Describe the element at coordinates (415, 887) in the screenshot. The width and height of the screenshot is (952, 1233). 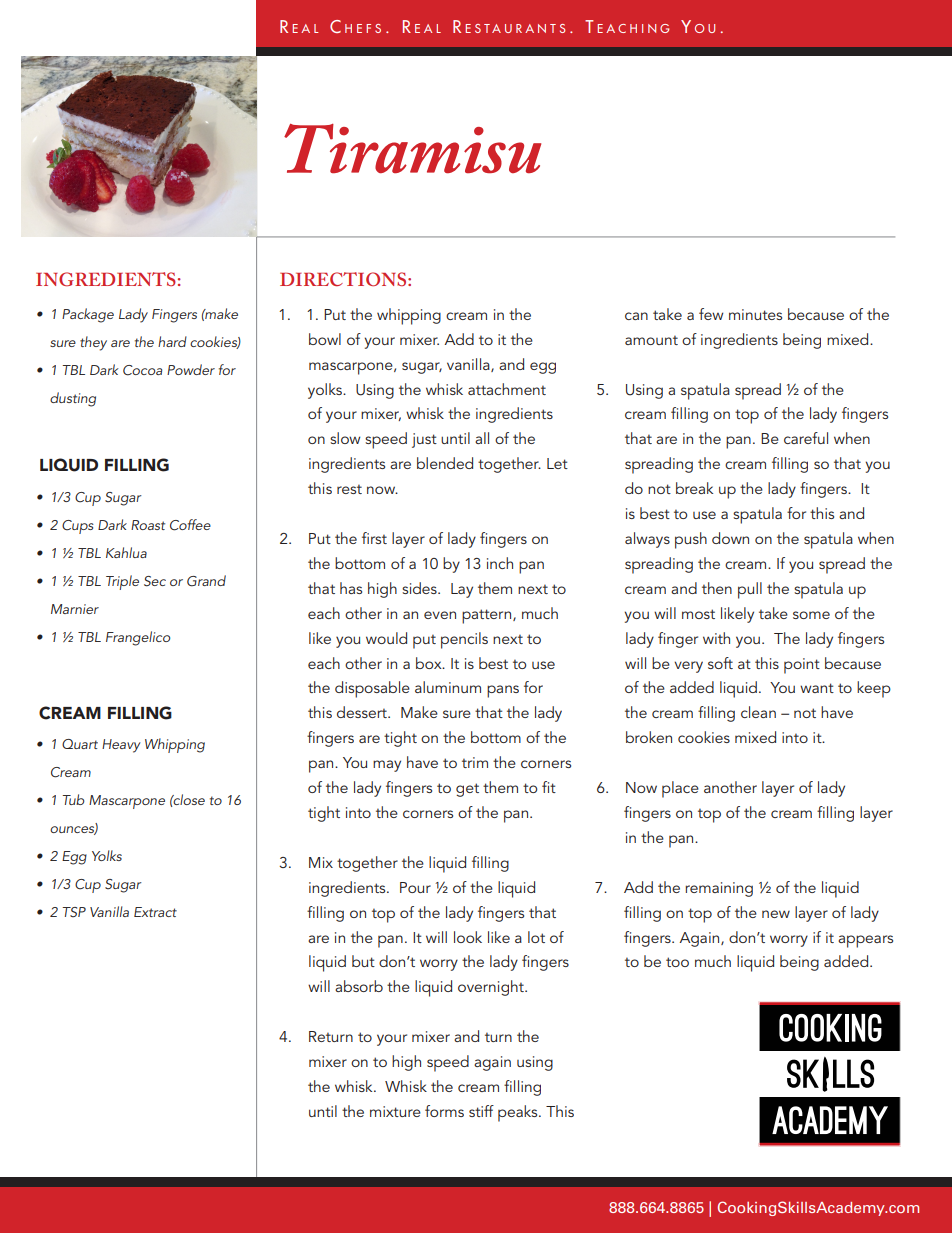
I see `Pour` at that location.
